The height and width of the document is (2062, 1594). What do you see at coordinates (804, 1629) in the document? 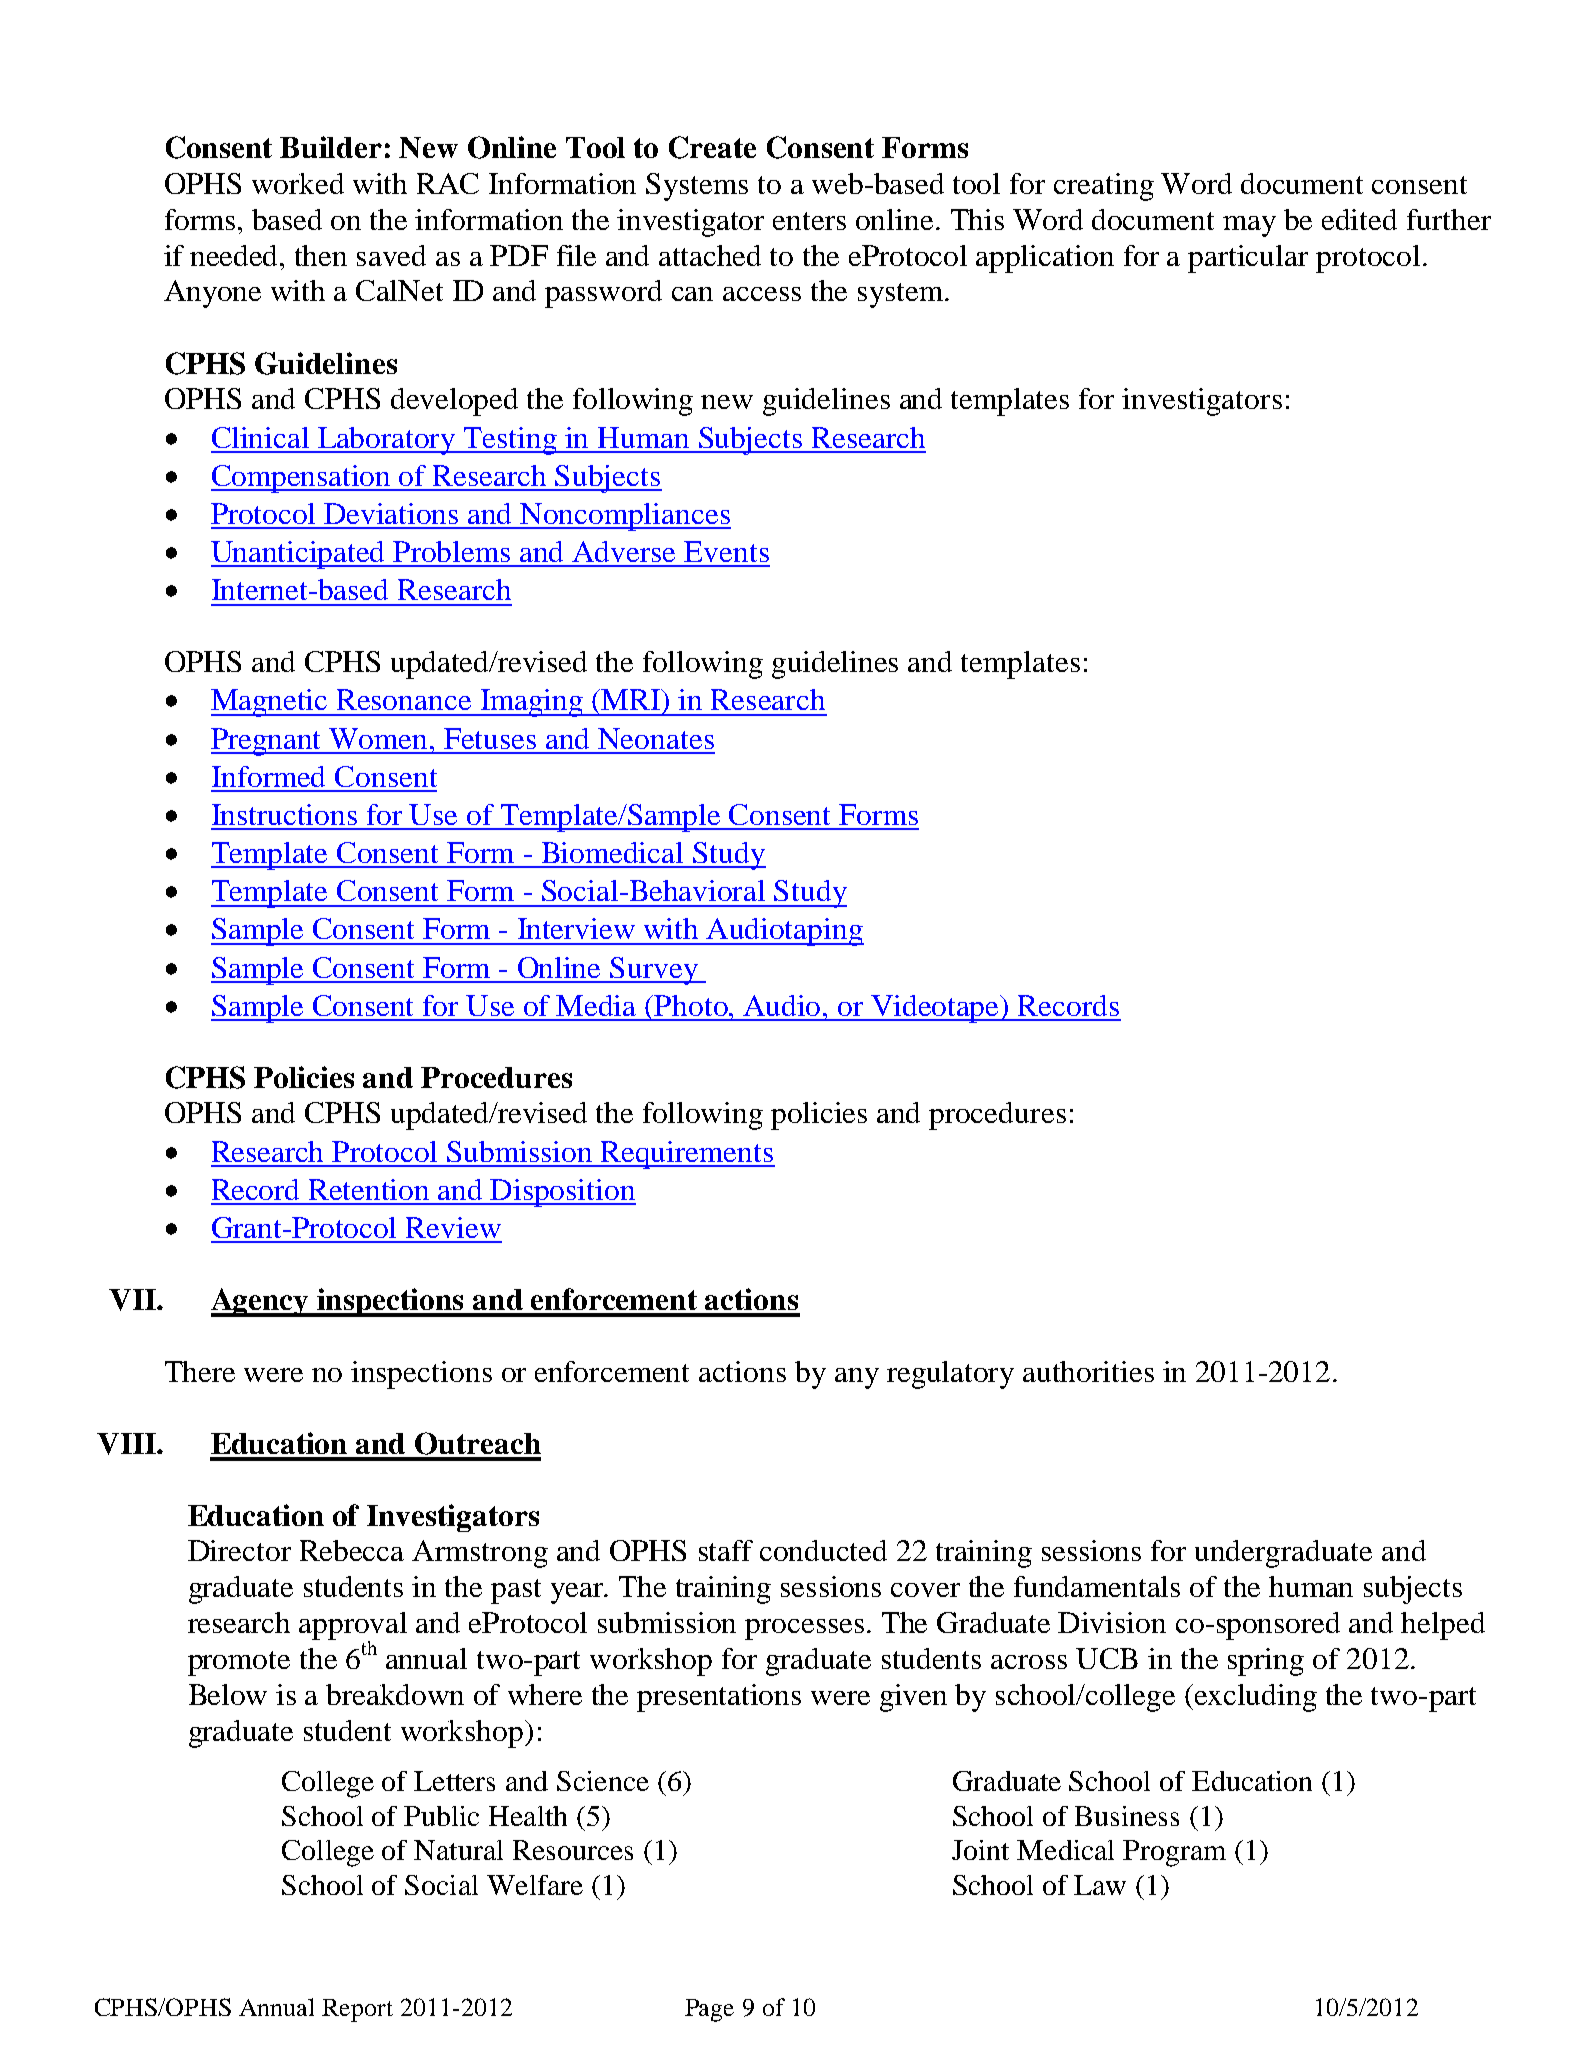
I see `processes` at bounding box center [804, 1629].
